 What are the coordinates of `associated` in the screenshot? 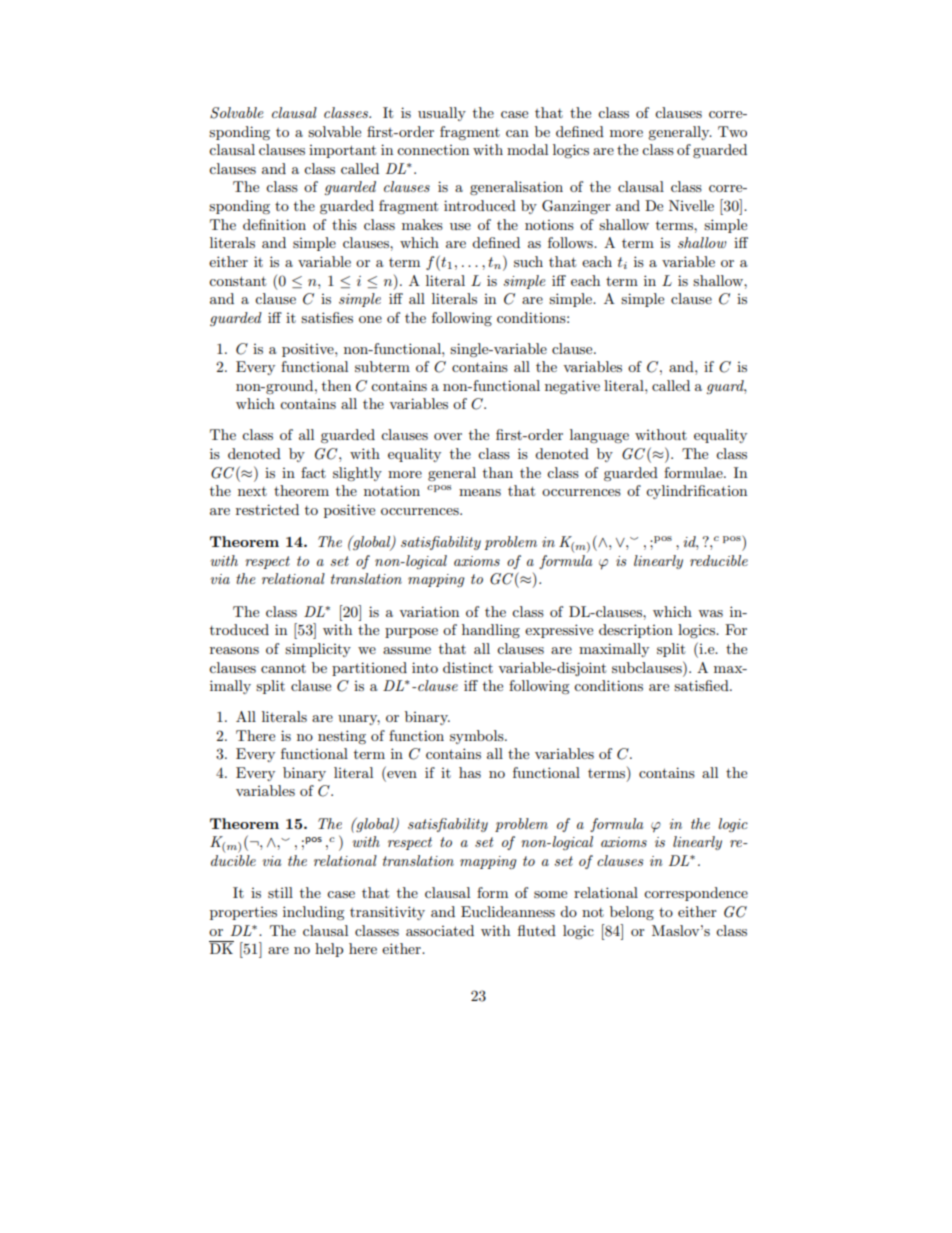 It's located at (440, 930).
